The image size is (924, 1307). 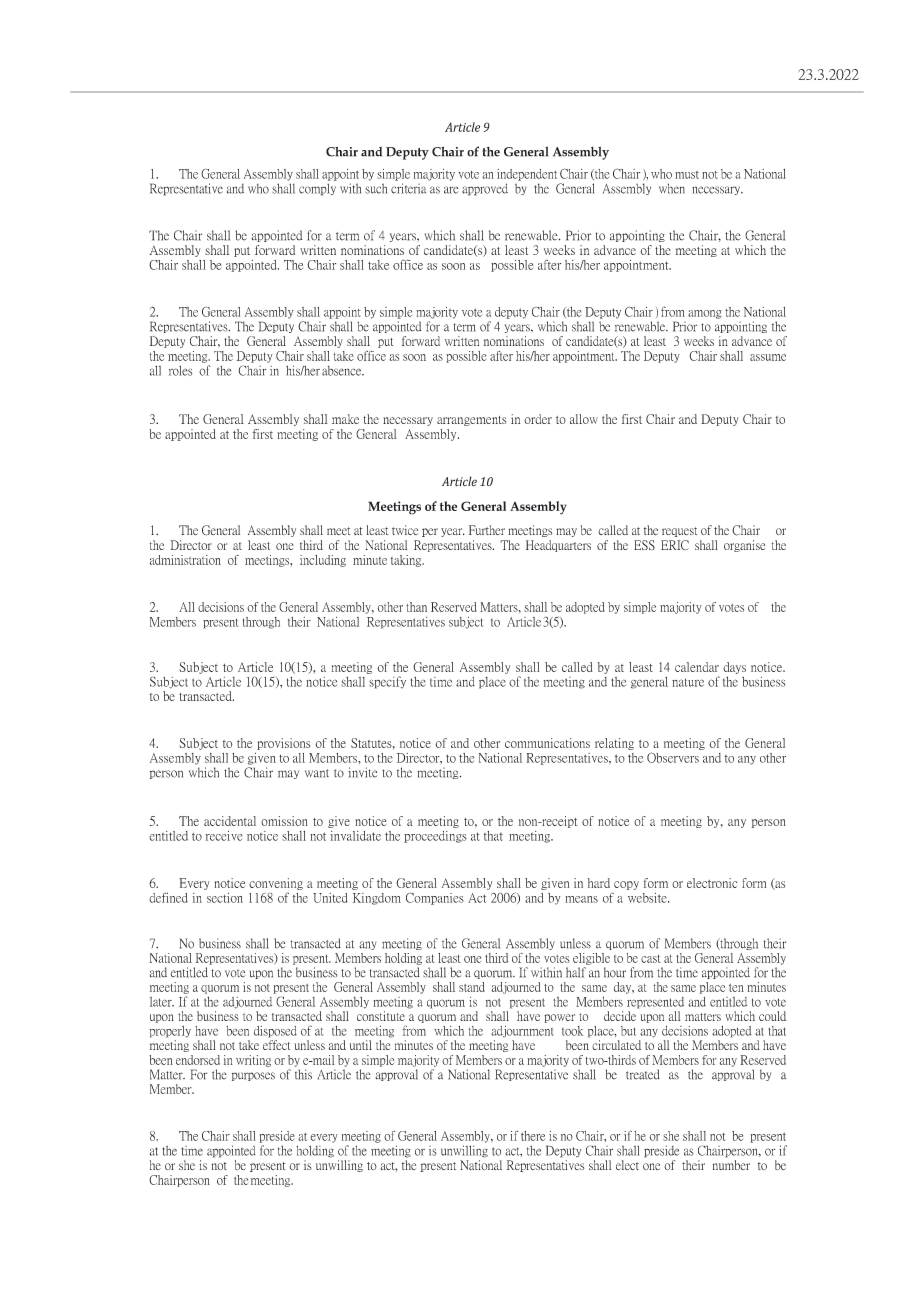 I want to click on allow, so click(x=584, y=419).
